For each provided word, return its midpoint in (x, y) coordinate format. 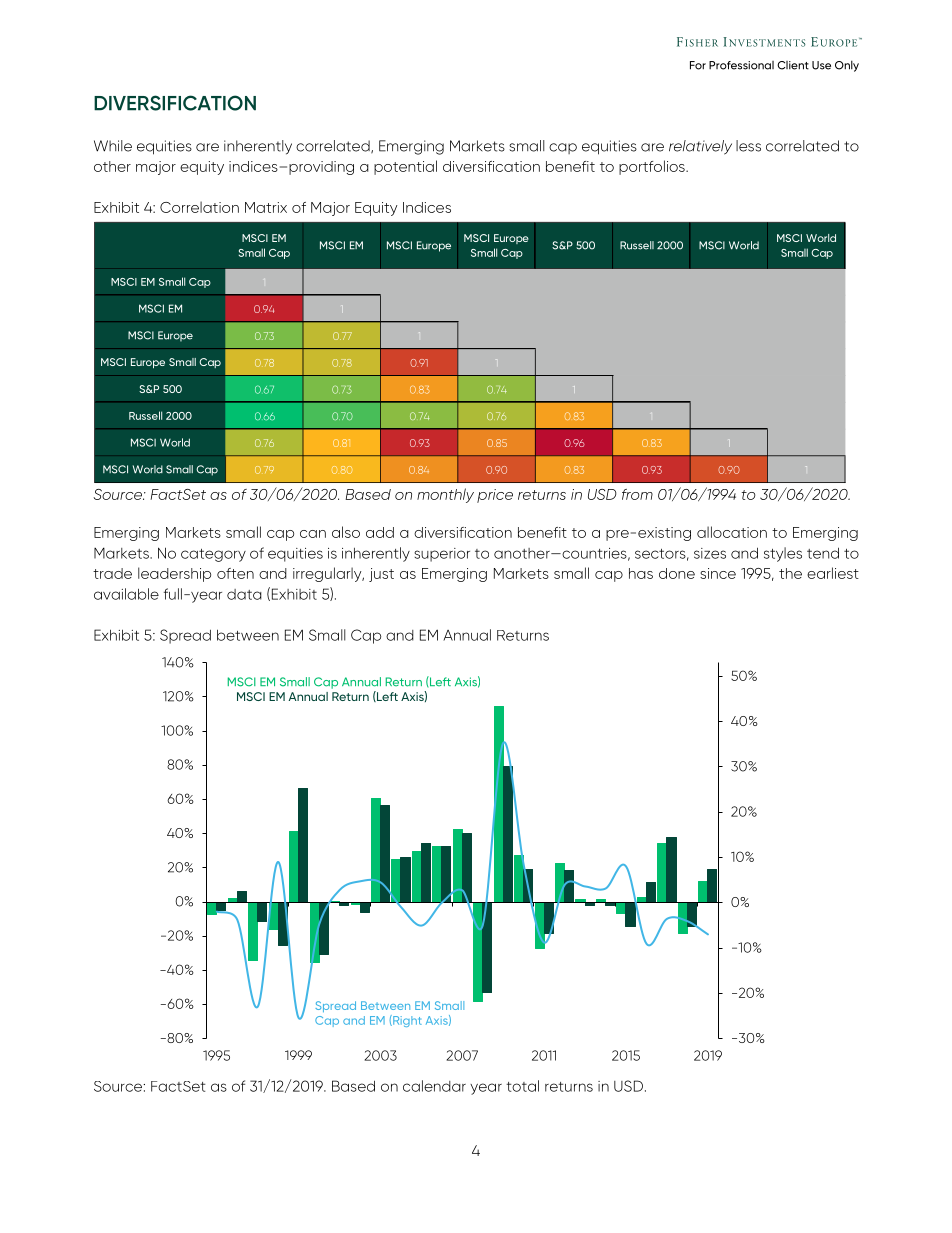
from (637, 494)
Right (406, 1021)
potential (405, 167)
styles (783, 554)
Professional (741, 65)
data (244, 594)
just (381, 575)
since (718, 573)
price (495, 496)
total (522, 1086)
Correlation (199, 207)
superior (442, 555)
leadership (174, 574)
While (113, 146)
